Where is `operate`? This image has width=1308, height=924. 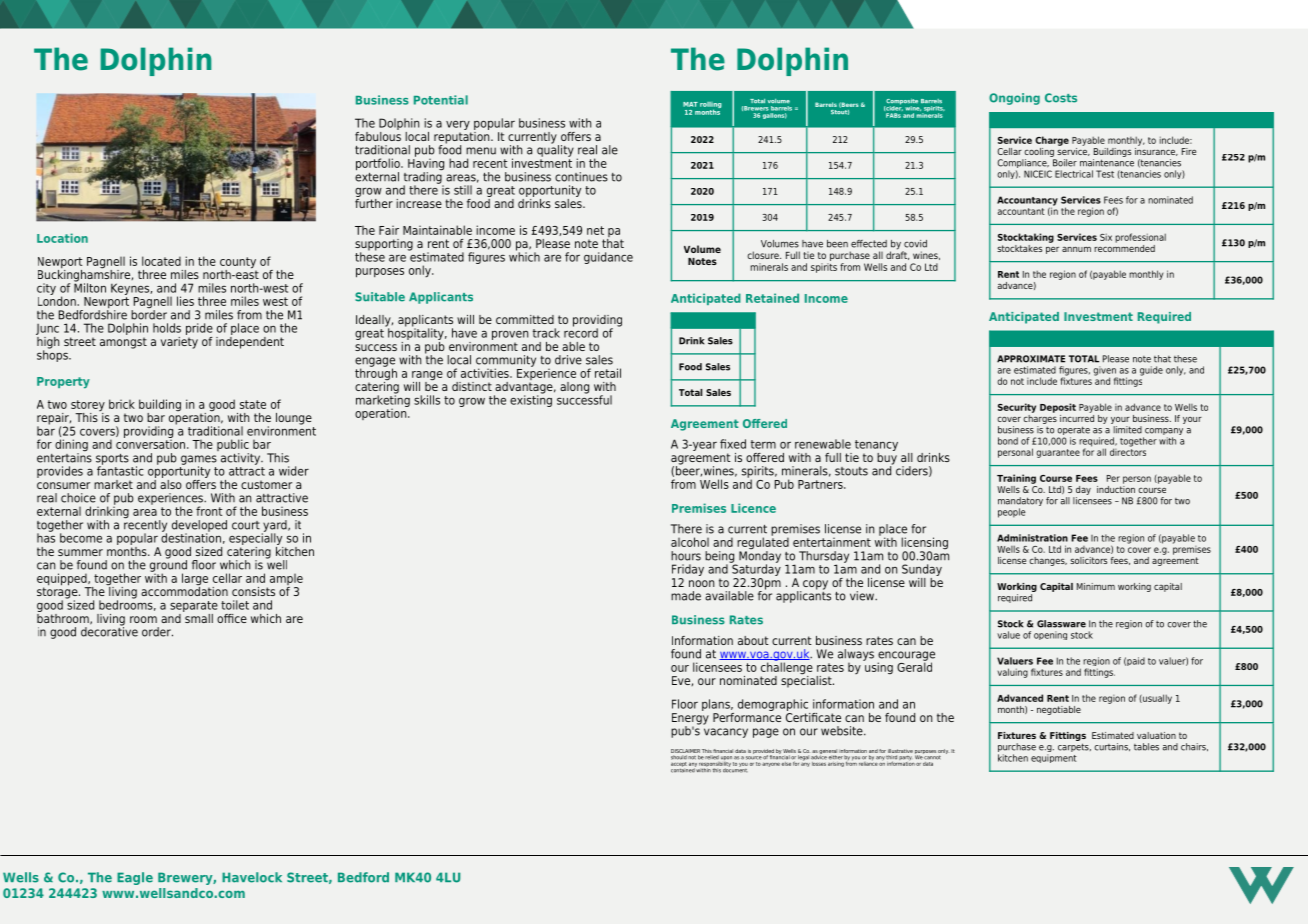
operate is located at coordinates (1073, 432).
